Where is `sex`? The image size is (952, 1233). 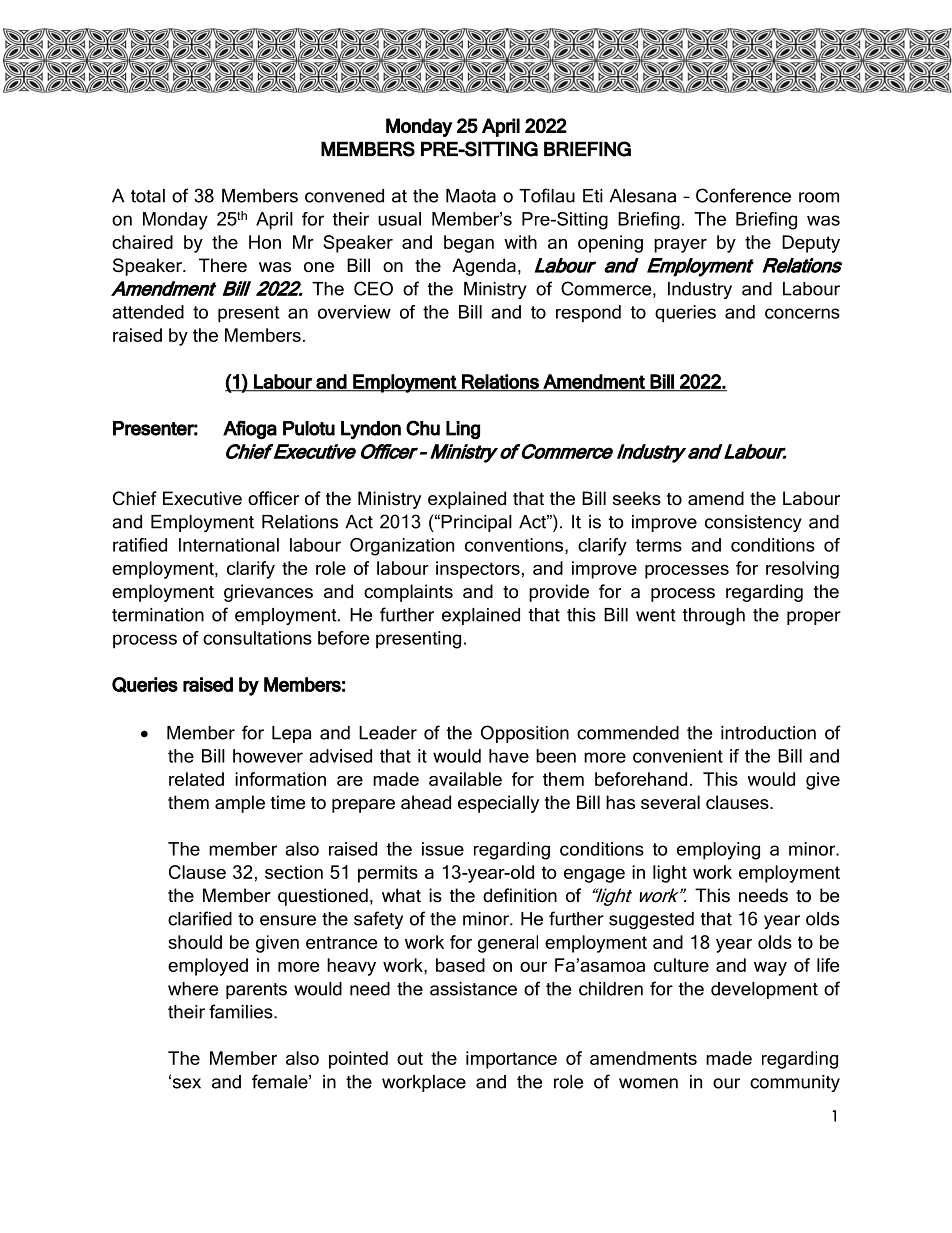 sex is located at coordinates (185, 1083).
